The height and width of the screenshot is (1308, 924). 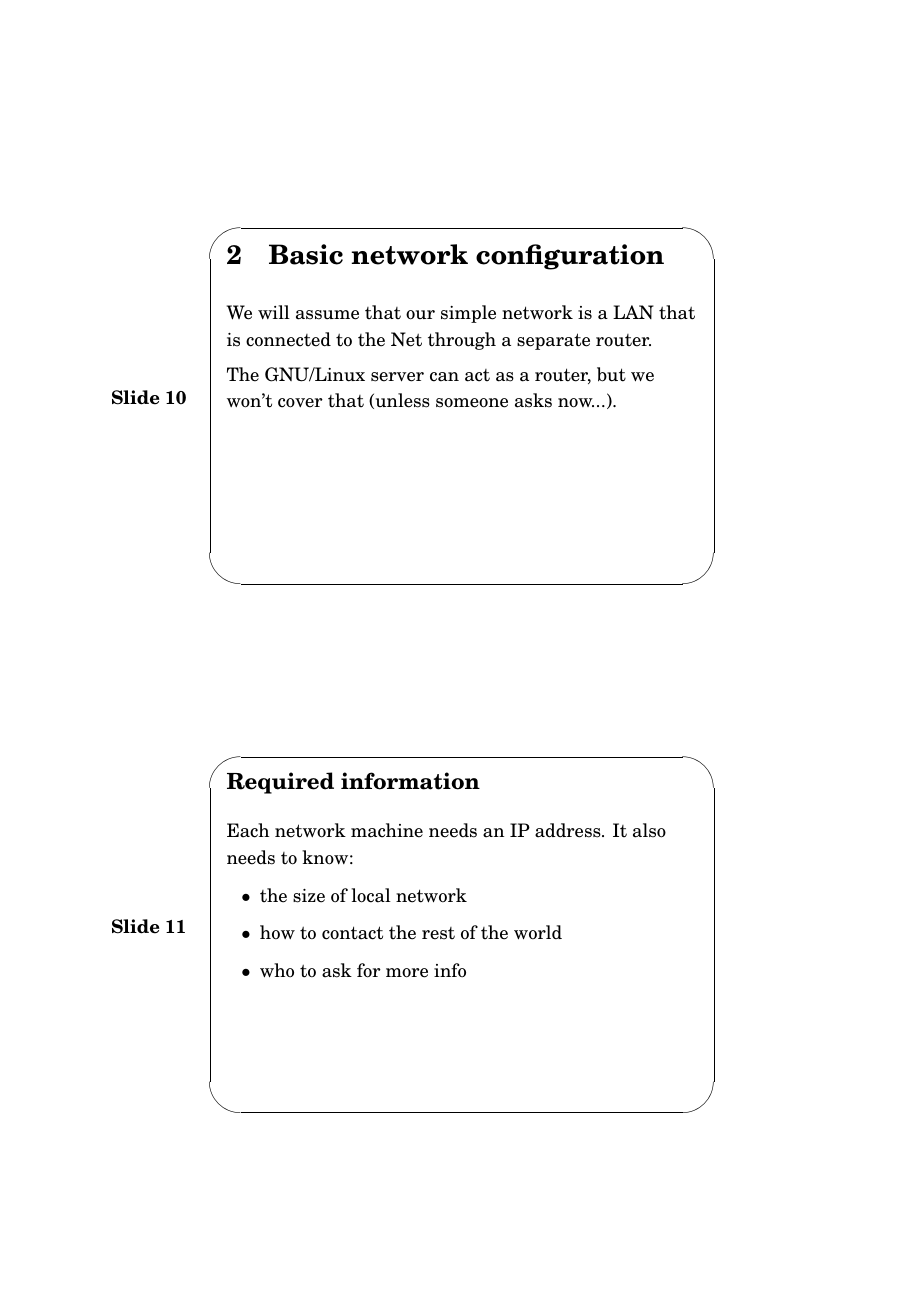 What do you see at coordinates (306, 254) in the screenshot?
I see `Basic` at bounding box center [306, 254].
